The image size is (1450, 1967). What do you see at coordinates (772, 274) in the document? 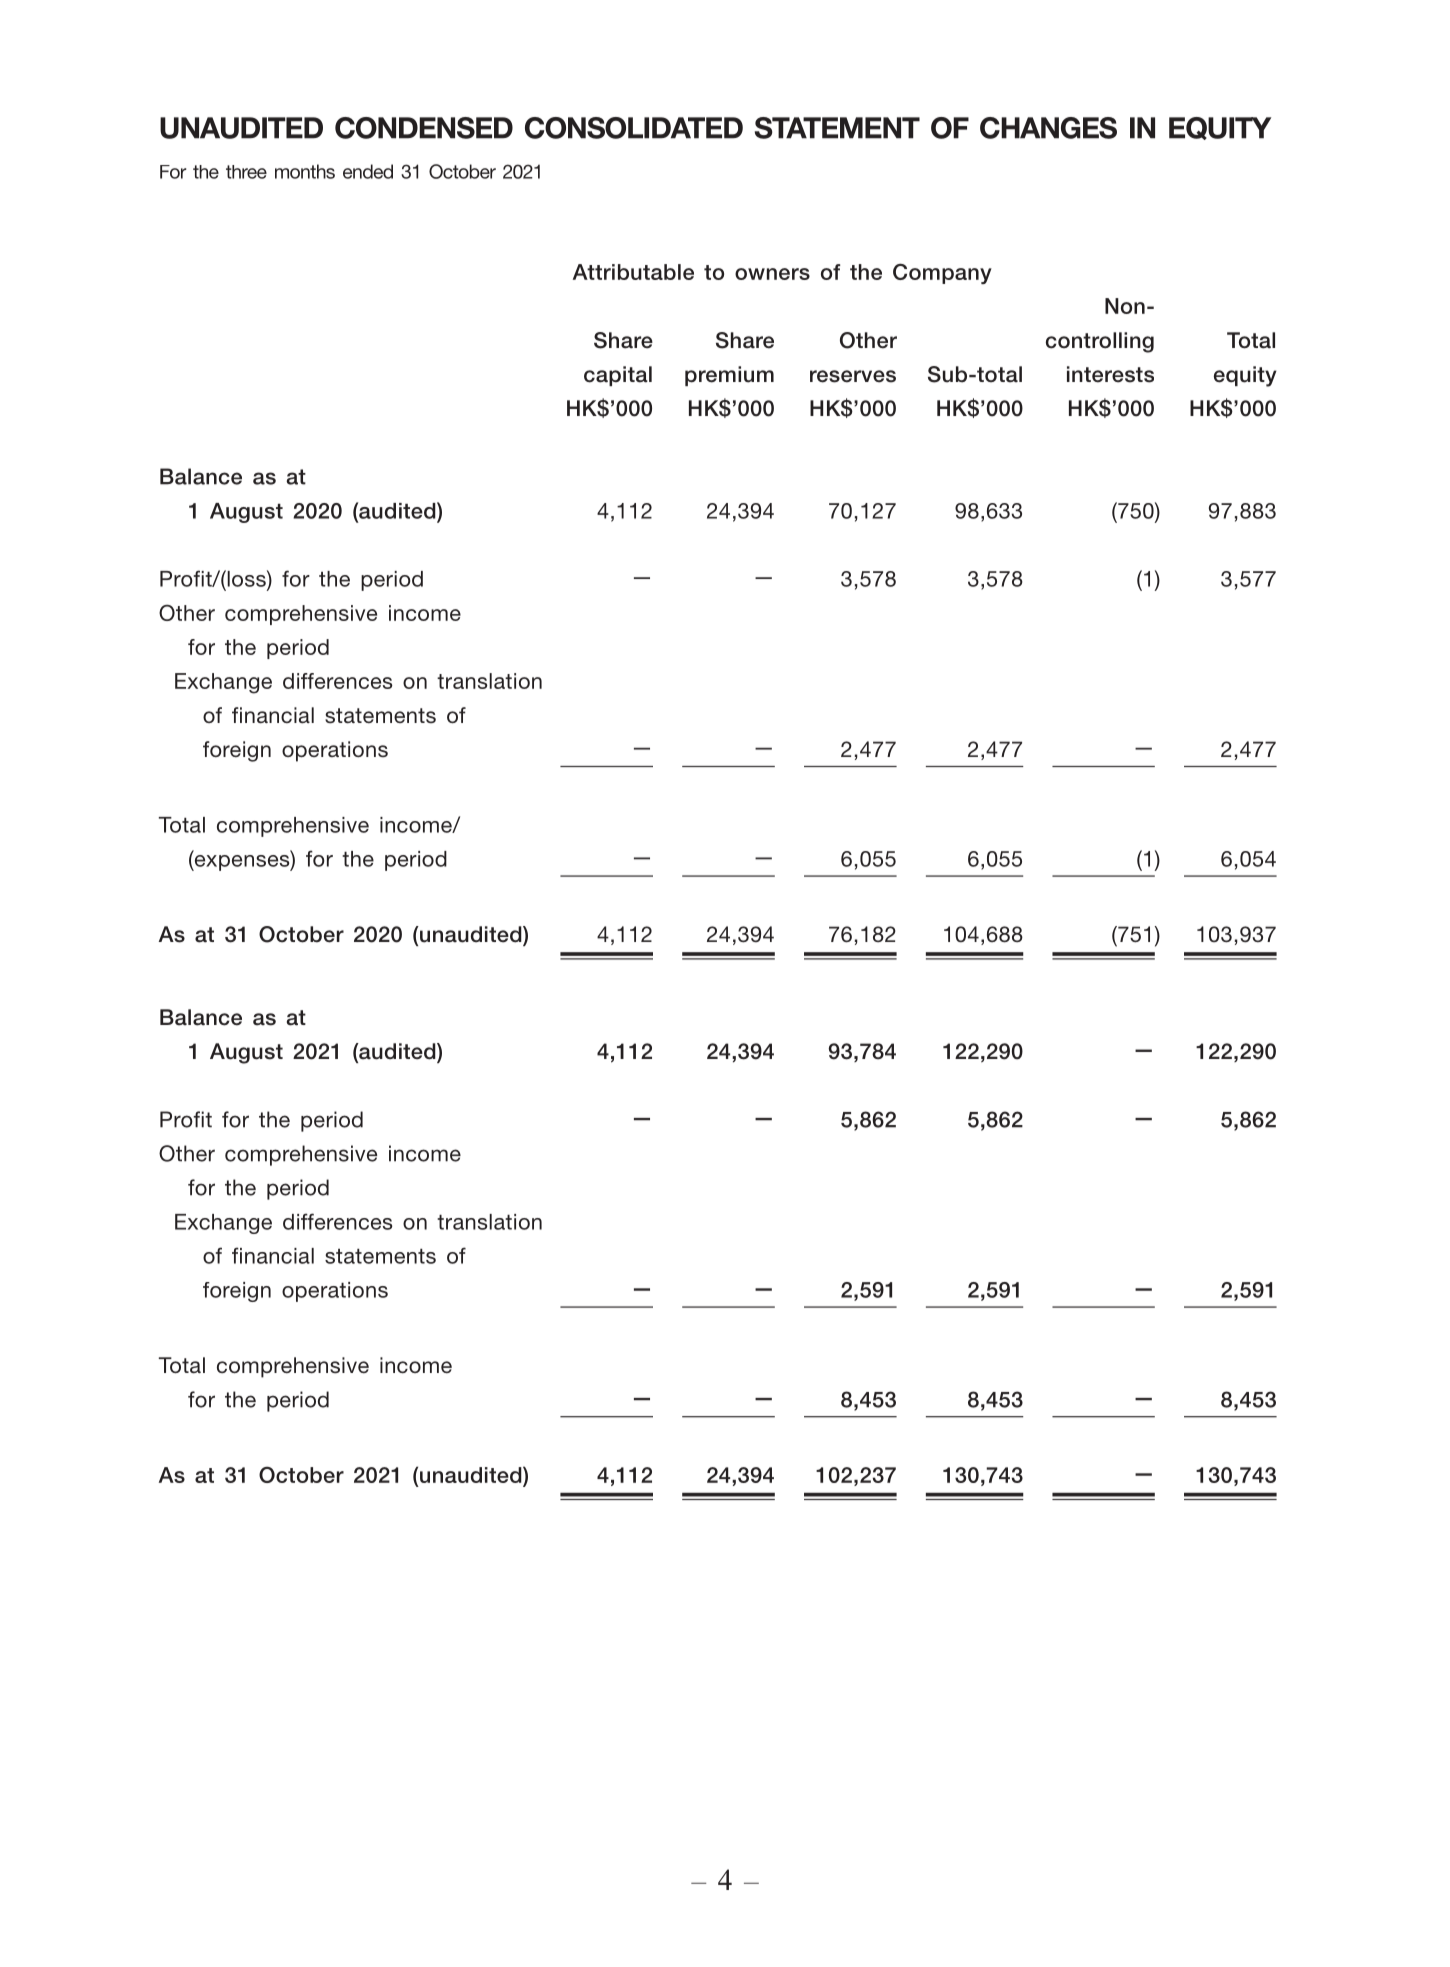
I see `owners` at bounding box center [772, 274].
